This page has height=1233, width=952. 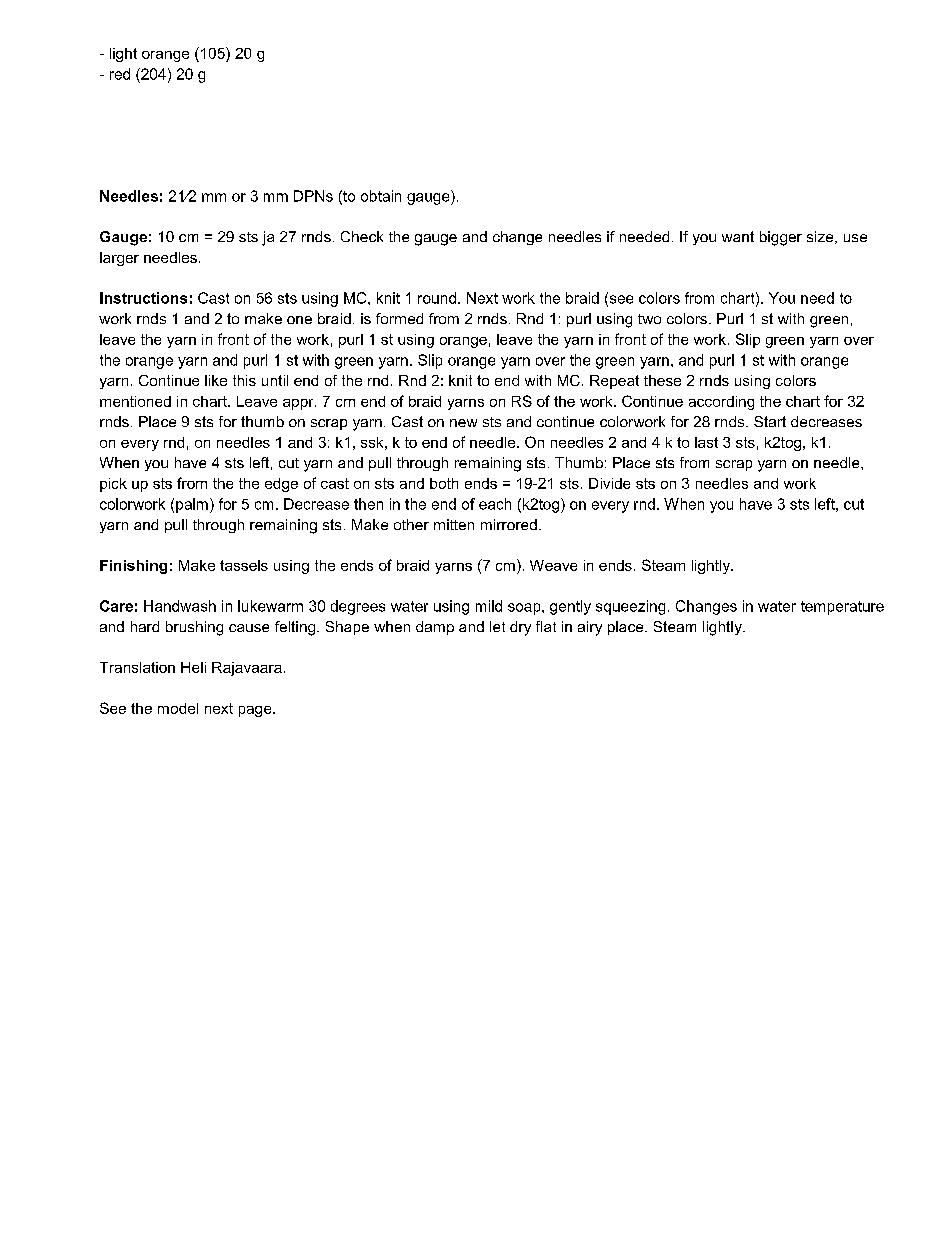 I want to click on model, so click(x=178, y=708).
